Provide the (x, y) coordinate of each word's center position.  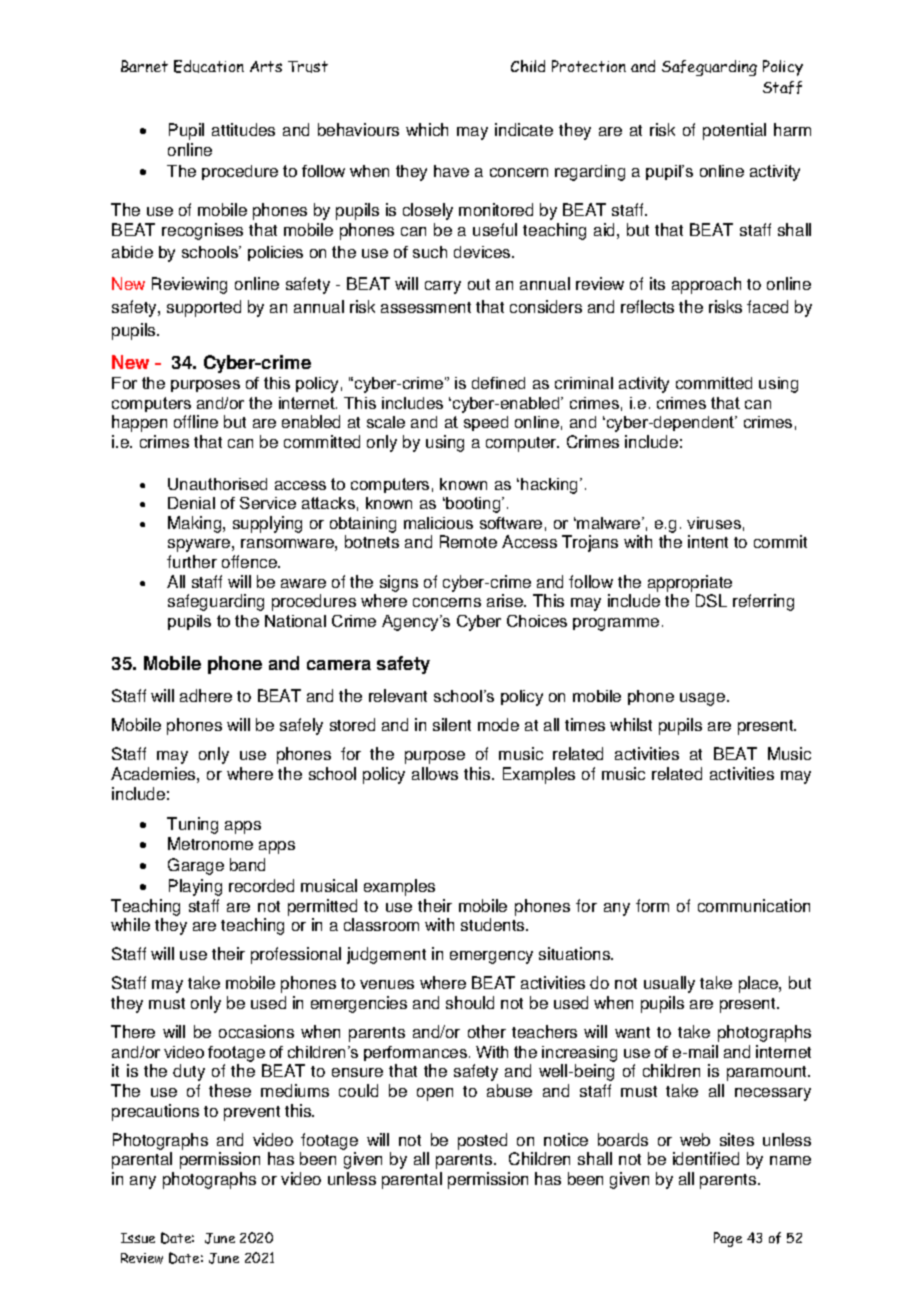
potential (734, 131)
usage (704, 699)
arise (506, 600)
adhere (206, 695)
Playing (195, 887)
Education (209, 66)
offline (196, 421)
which (427, 129)
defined (498, 383)
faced (767, 306)
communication (754, 905)
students (494, 924)
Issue (138, 1238)
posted (482, 1141)
